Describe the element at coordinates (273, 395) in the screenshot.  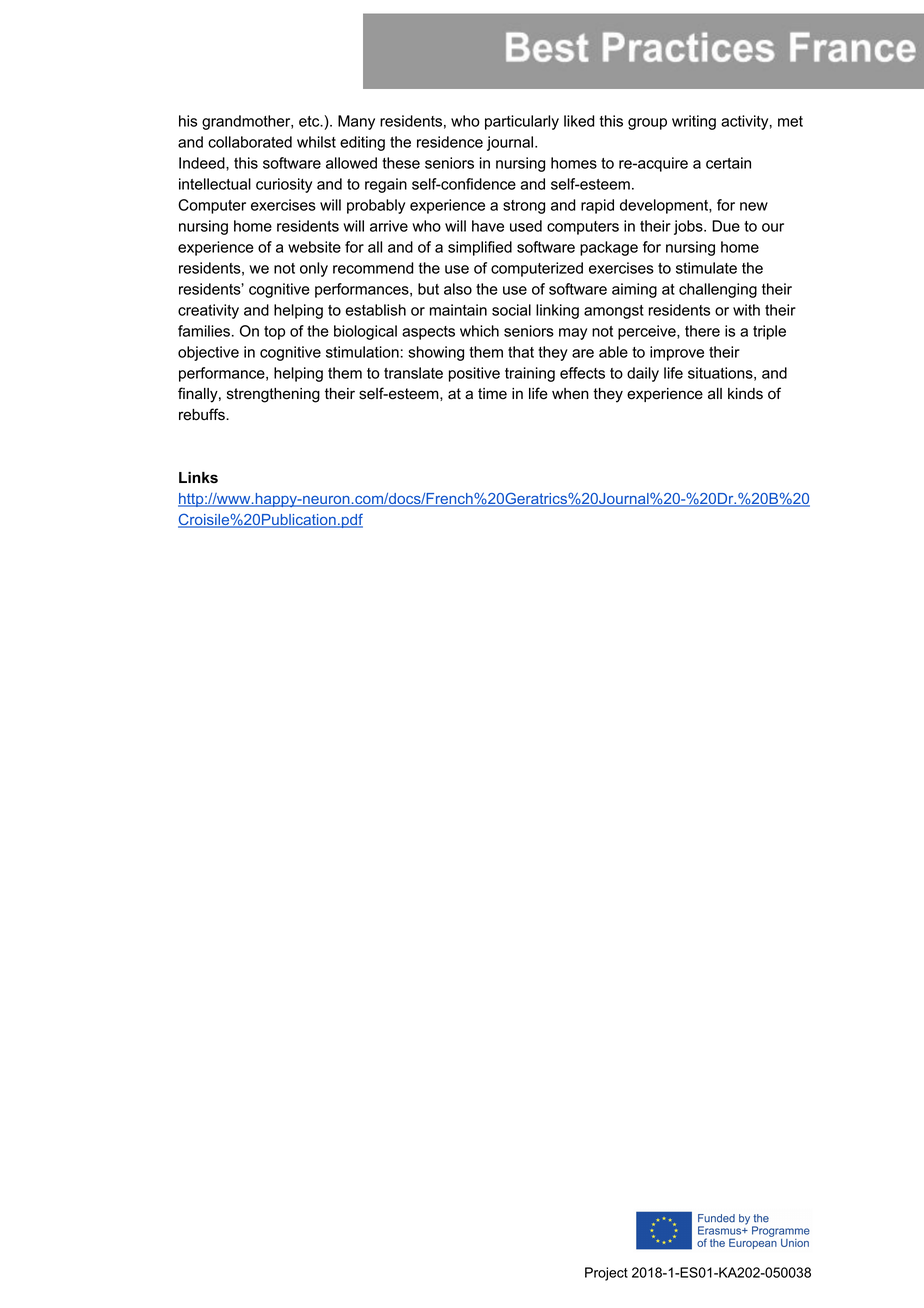
I see `strengthening` at that location.
